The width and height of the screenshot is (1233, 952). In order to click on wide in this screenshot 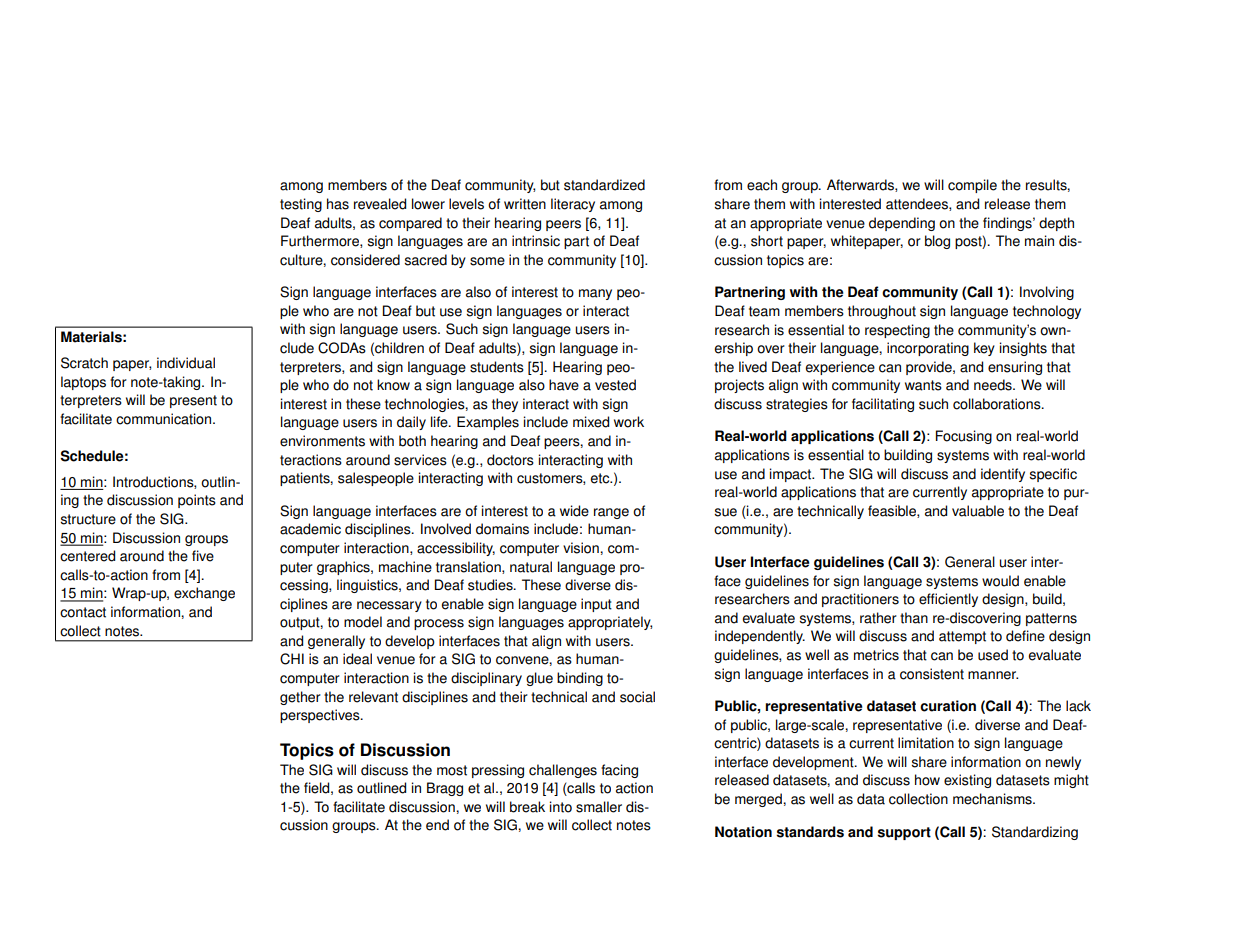, I will do `click(574, 511)`.
